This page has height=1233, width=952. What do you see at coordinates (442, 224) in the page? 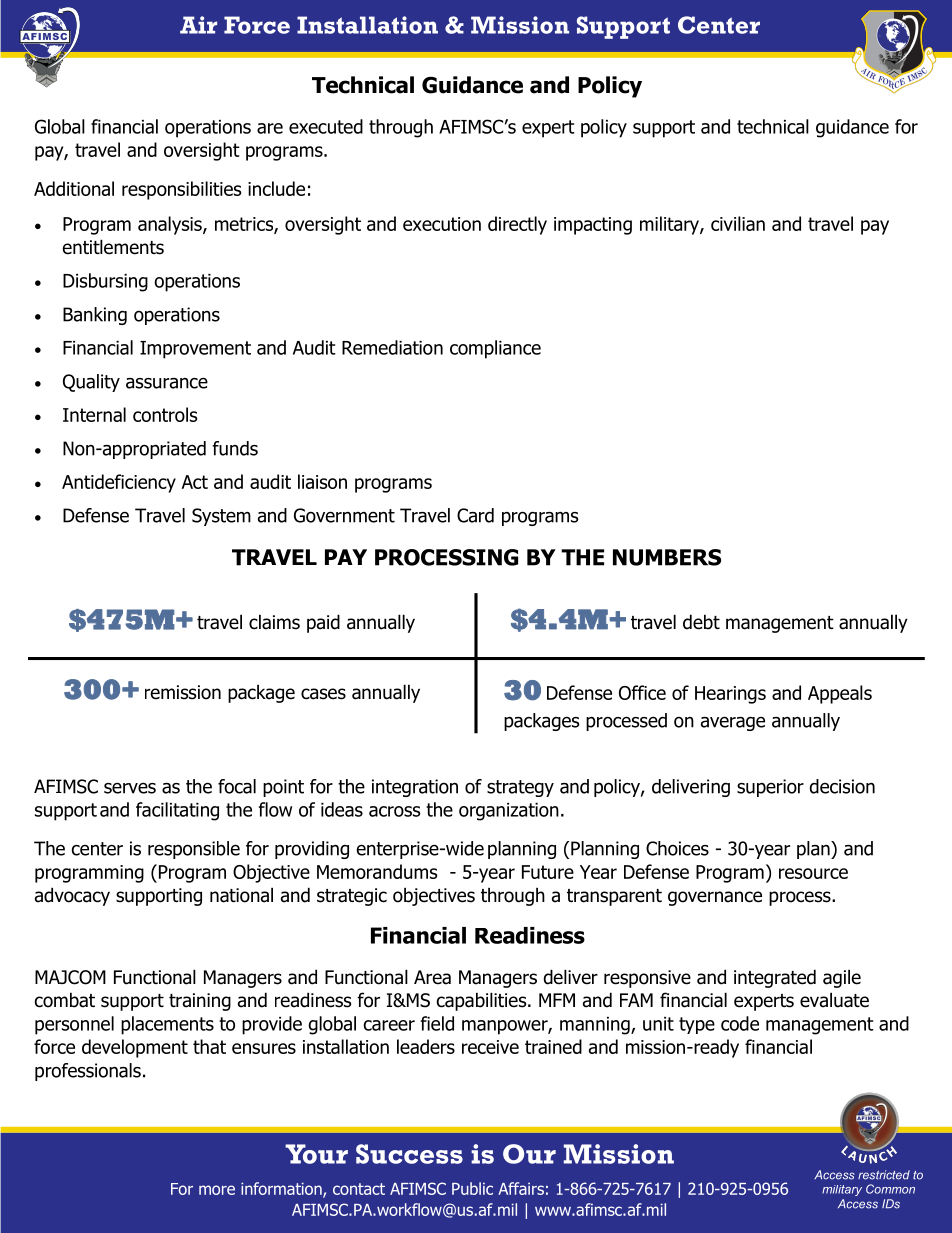
I see `execution` at bounding box center [442, 224].
